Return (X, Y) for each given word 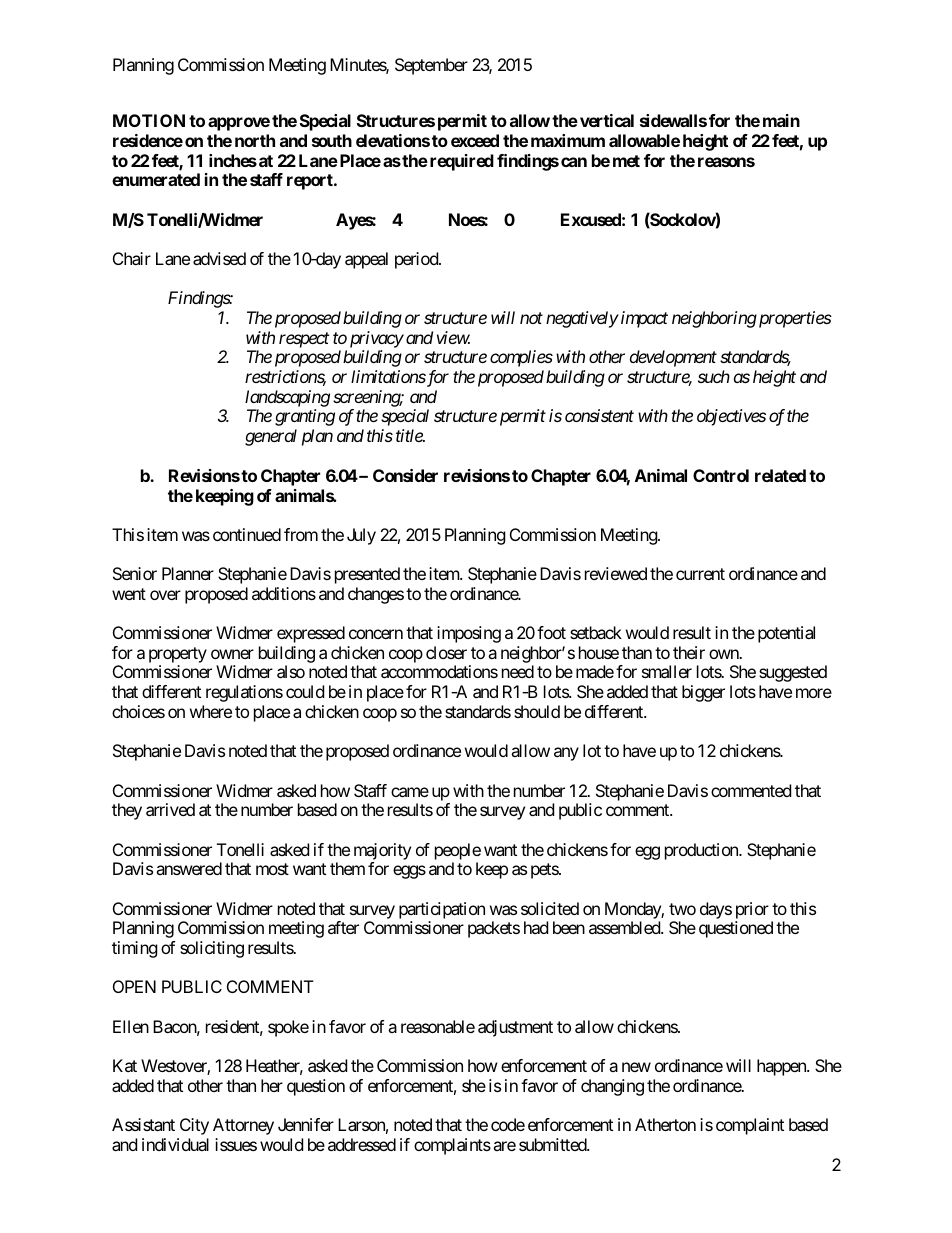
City (194, 1126)
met (626, 161)
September (431, 66)
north (255, 140)
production (702, 851)
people (458, 851)
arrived (170, 809)
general (271, 437)
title (410, 435)
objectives (731, 417)
